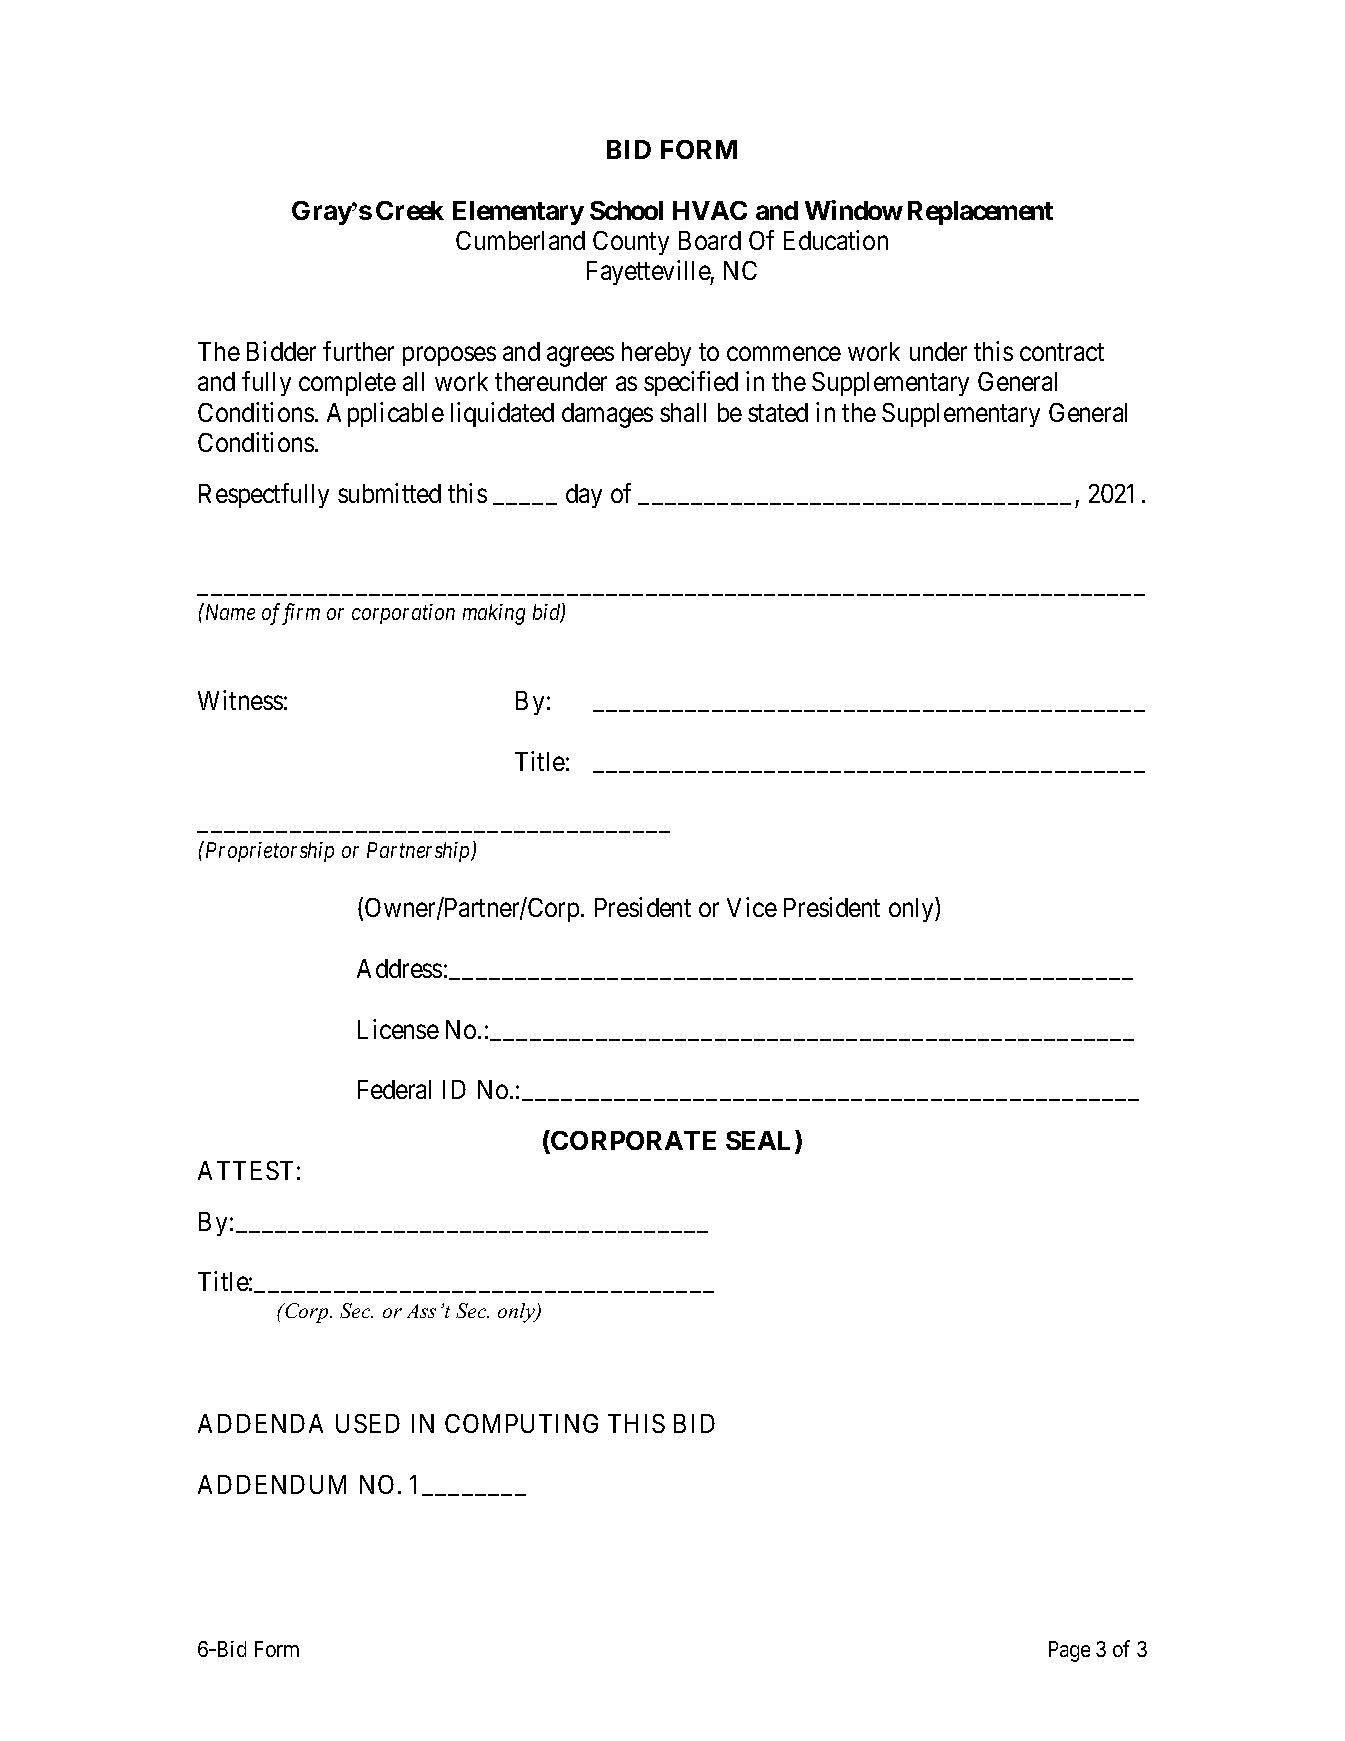 This page has height=1741, width=1345. I want to click on County, so click(631, 243).
